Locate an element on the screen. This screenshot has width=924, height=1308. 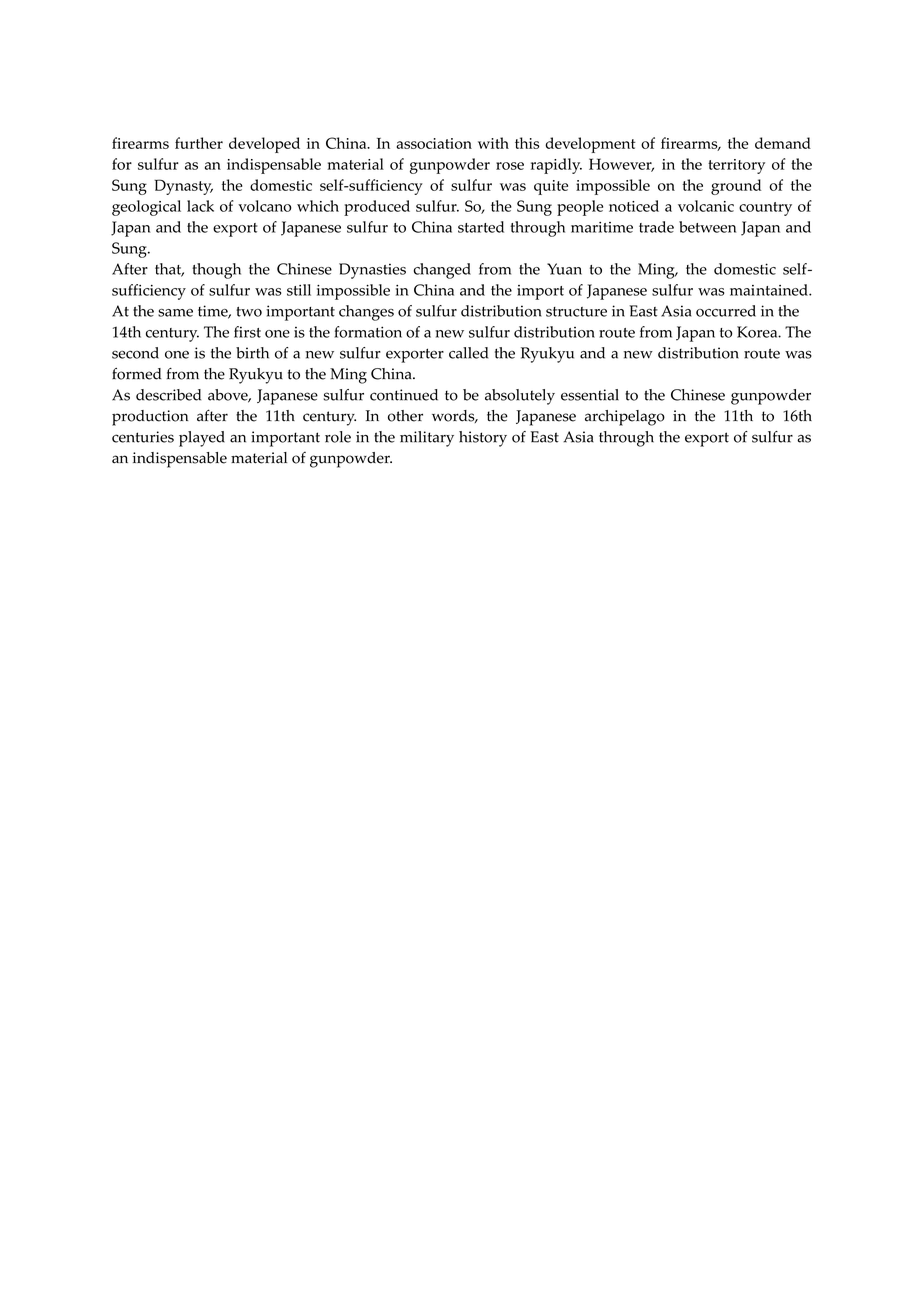
further is located at coordinates (199, 143).
